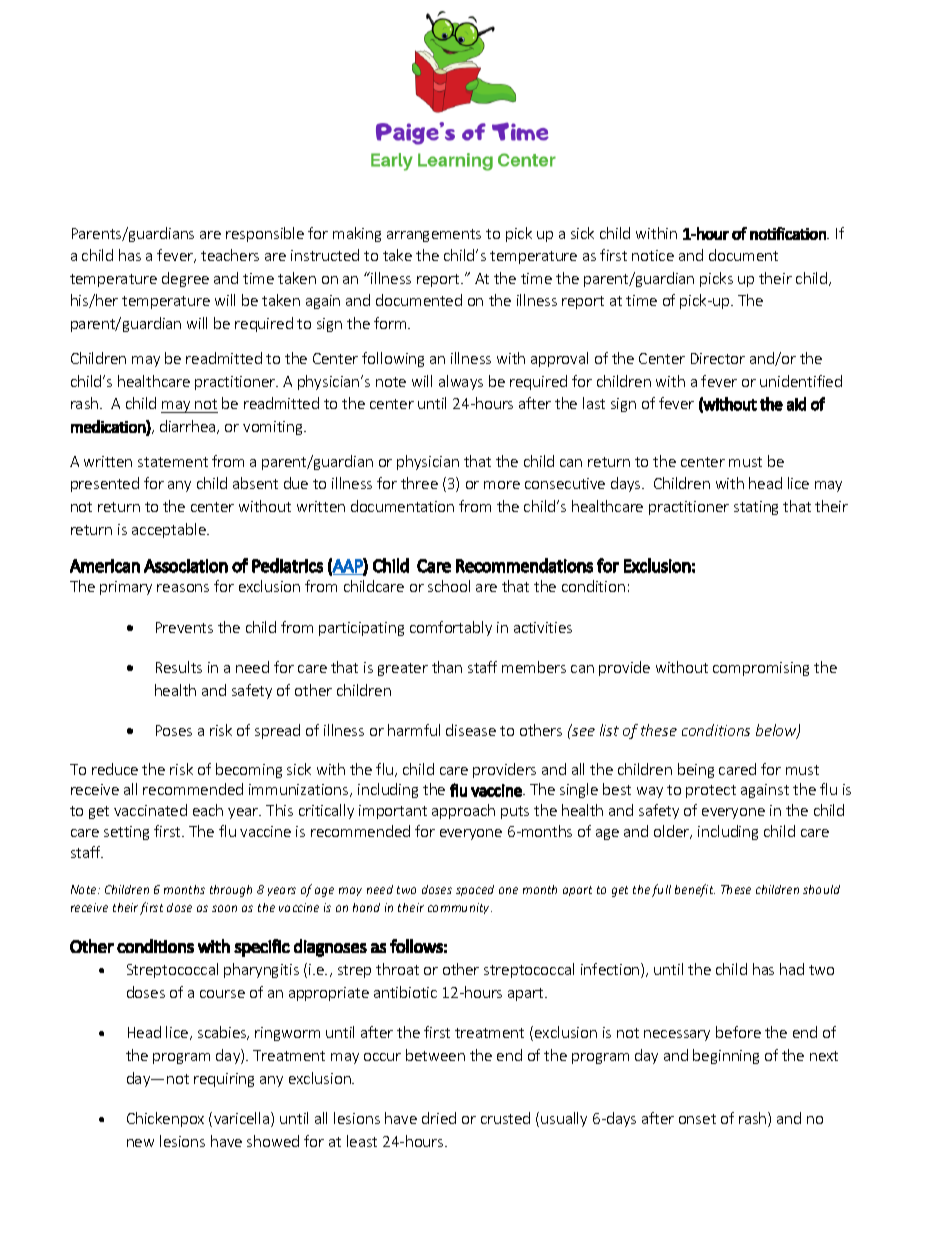  Describe the element at coordinates (761, 669) in the image. I see `compromising` at that location.
